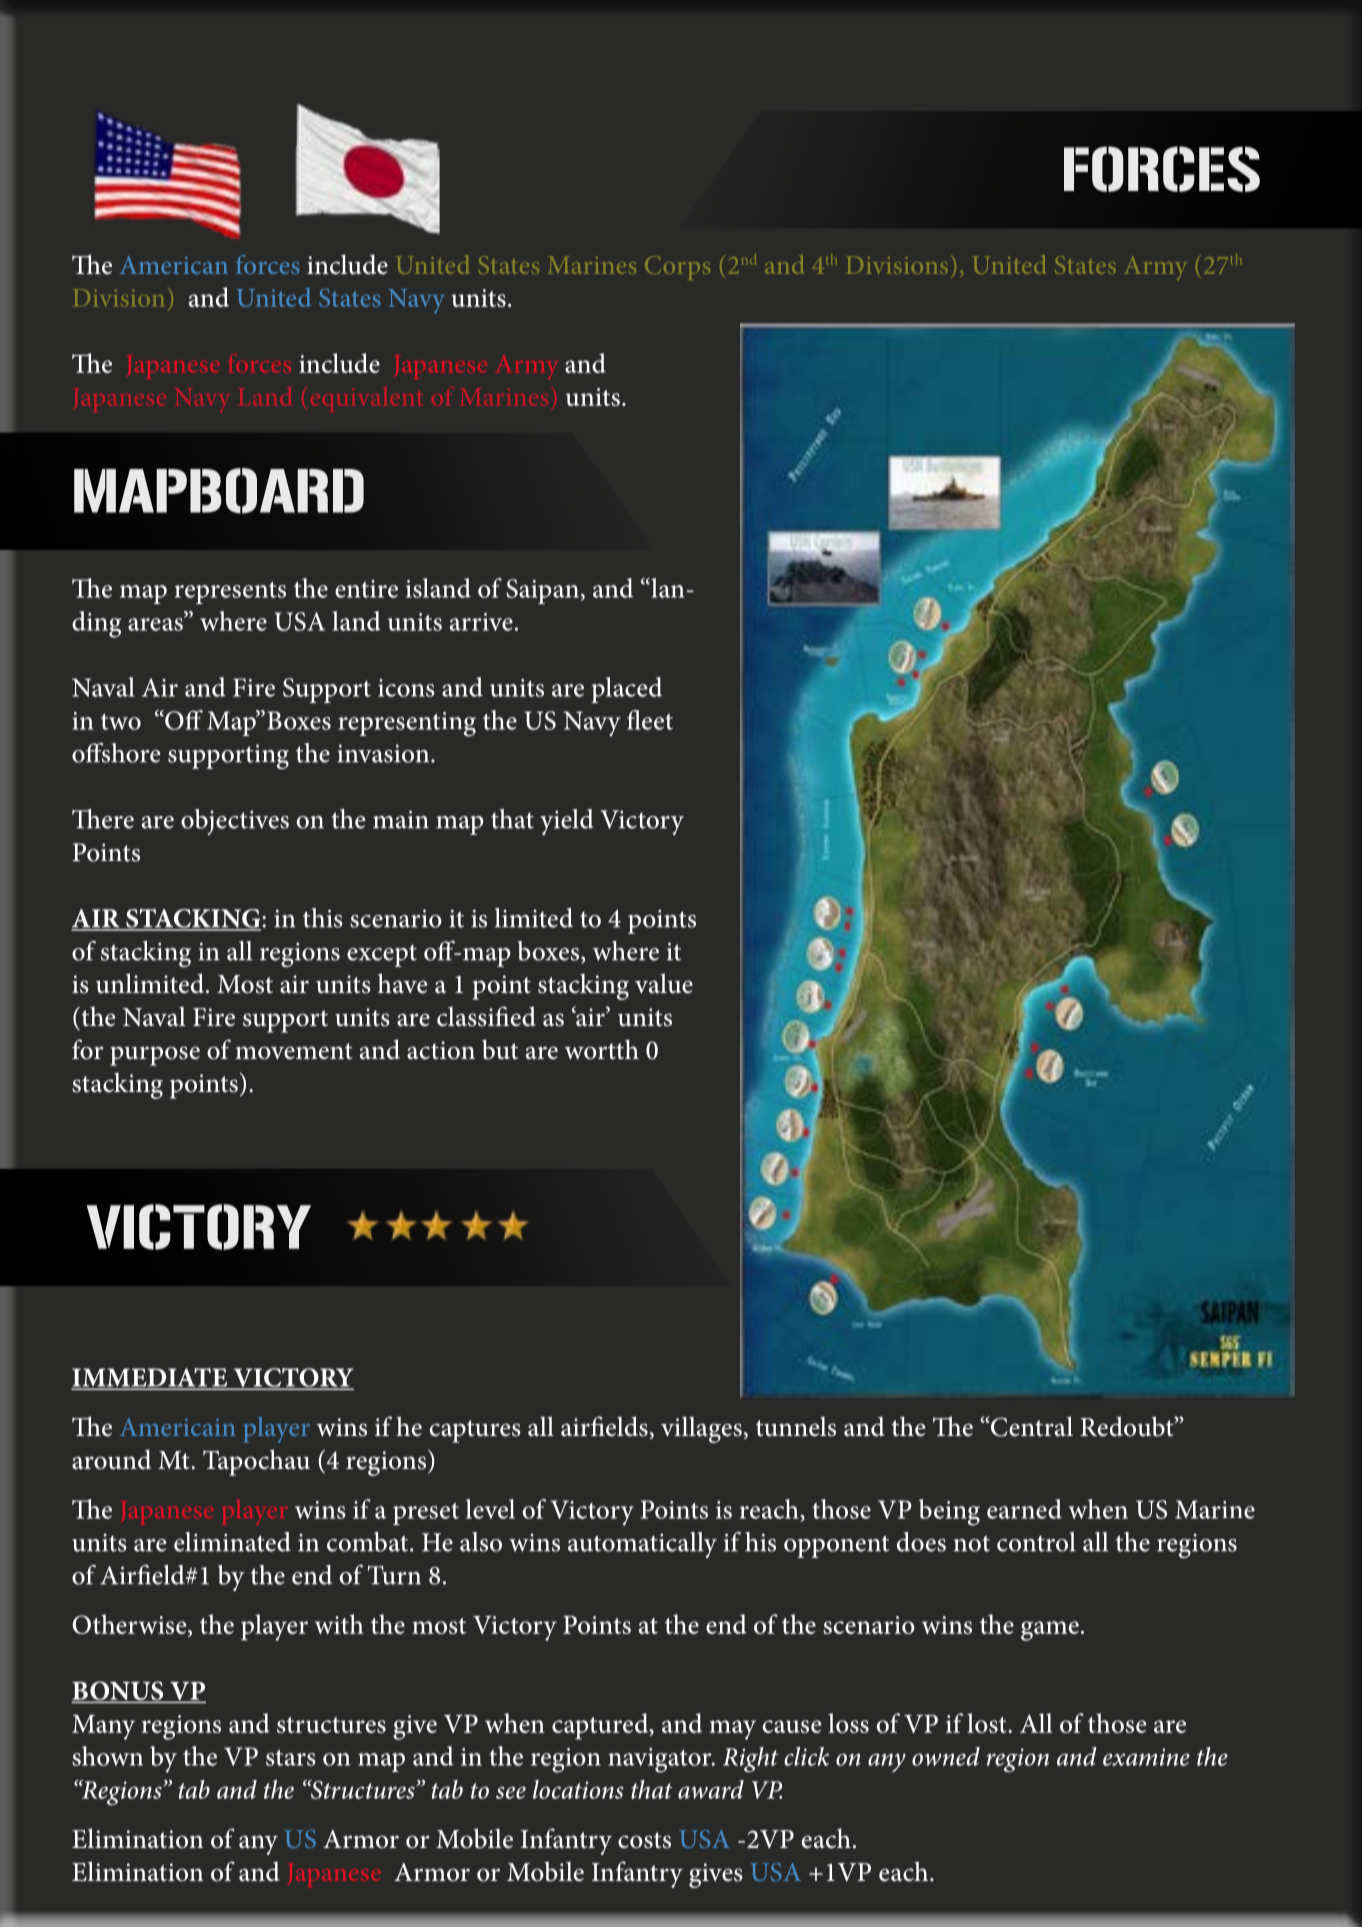 This page has height=1927, width=1362. What do you see at coordinates (542, 591) in the page?
I see `Saipan` at bounding box center [542, 591].
